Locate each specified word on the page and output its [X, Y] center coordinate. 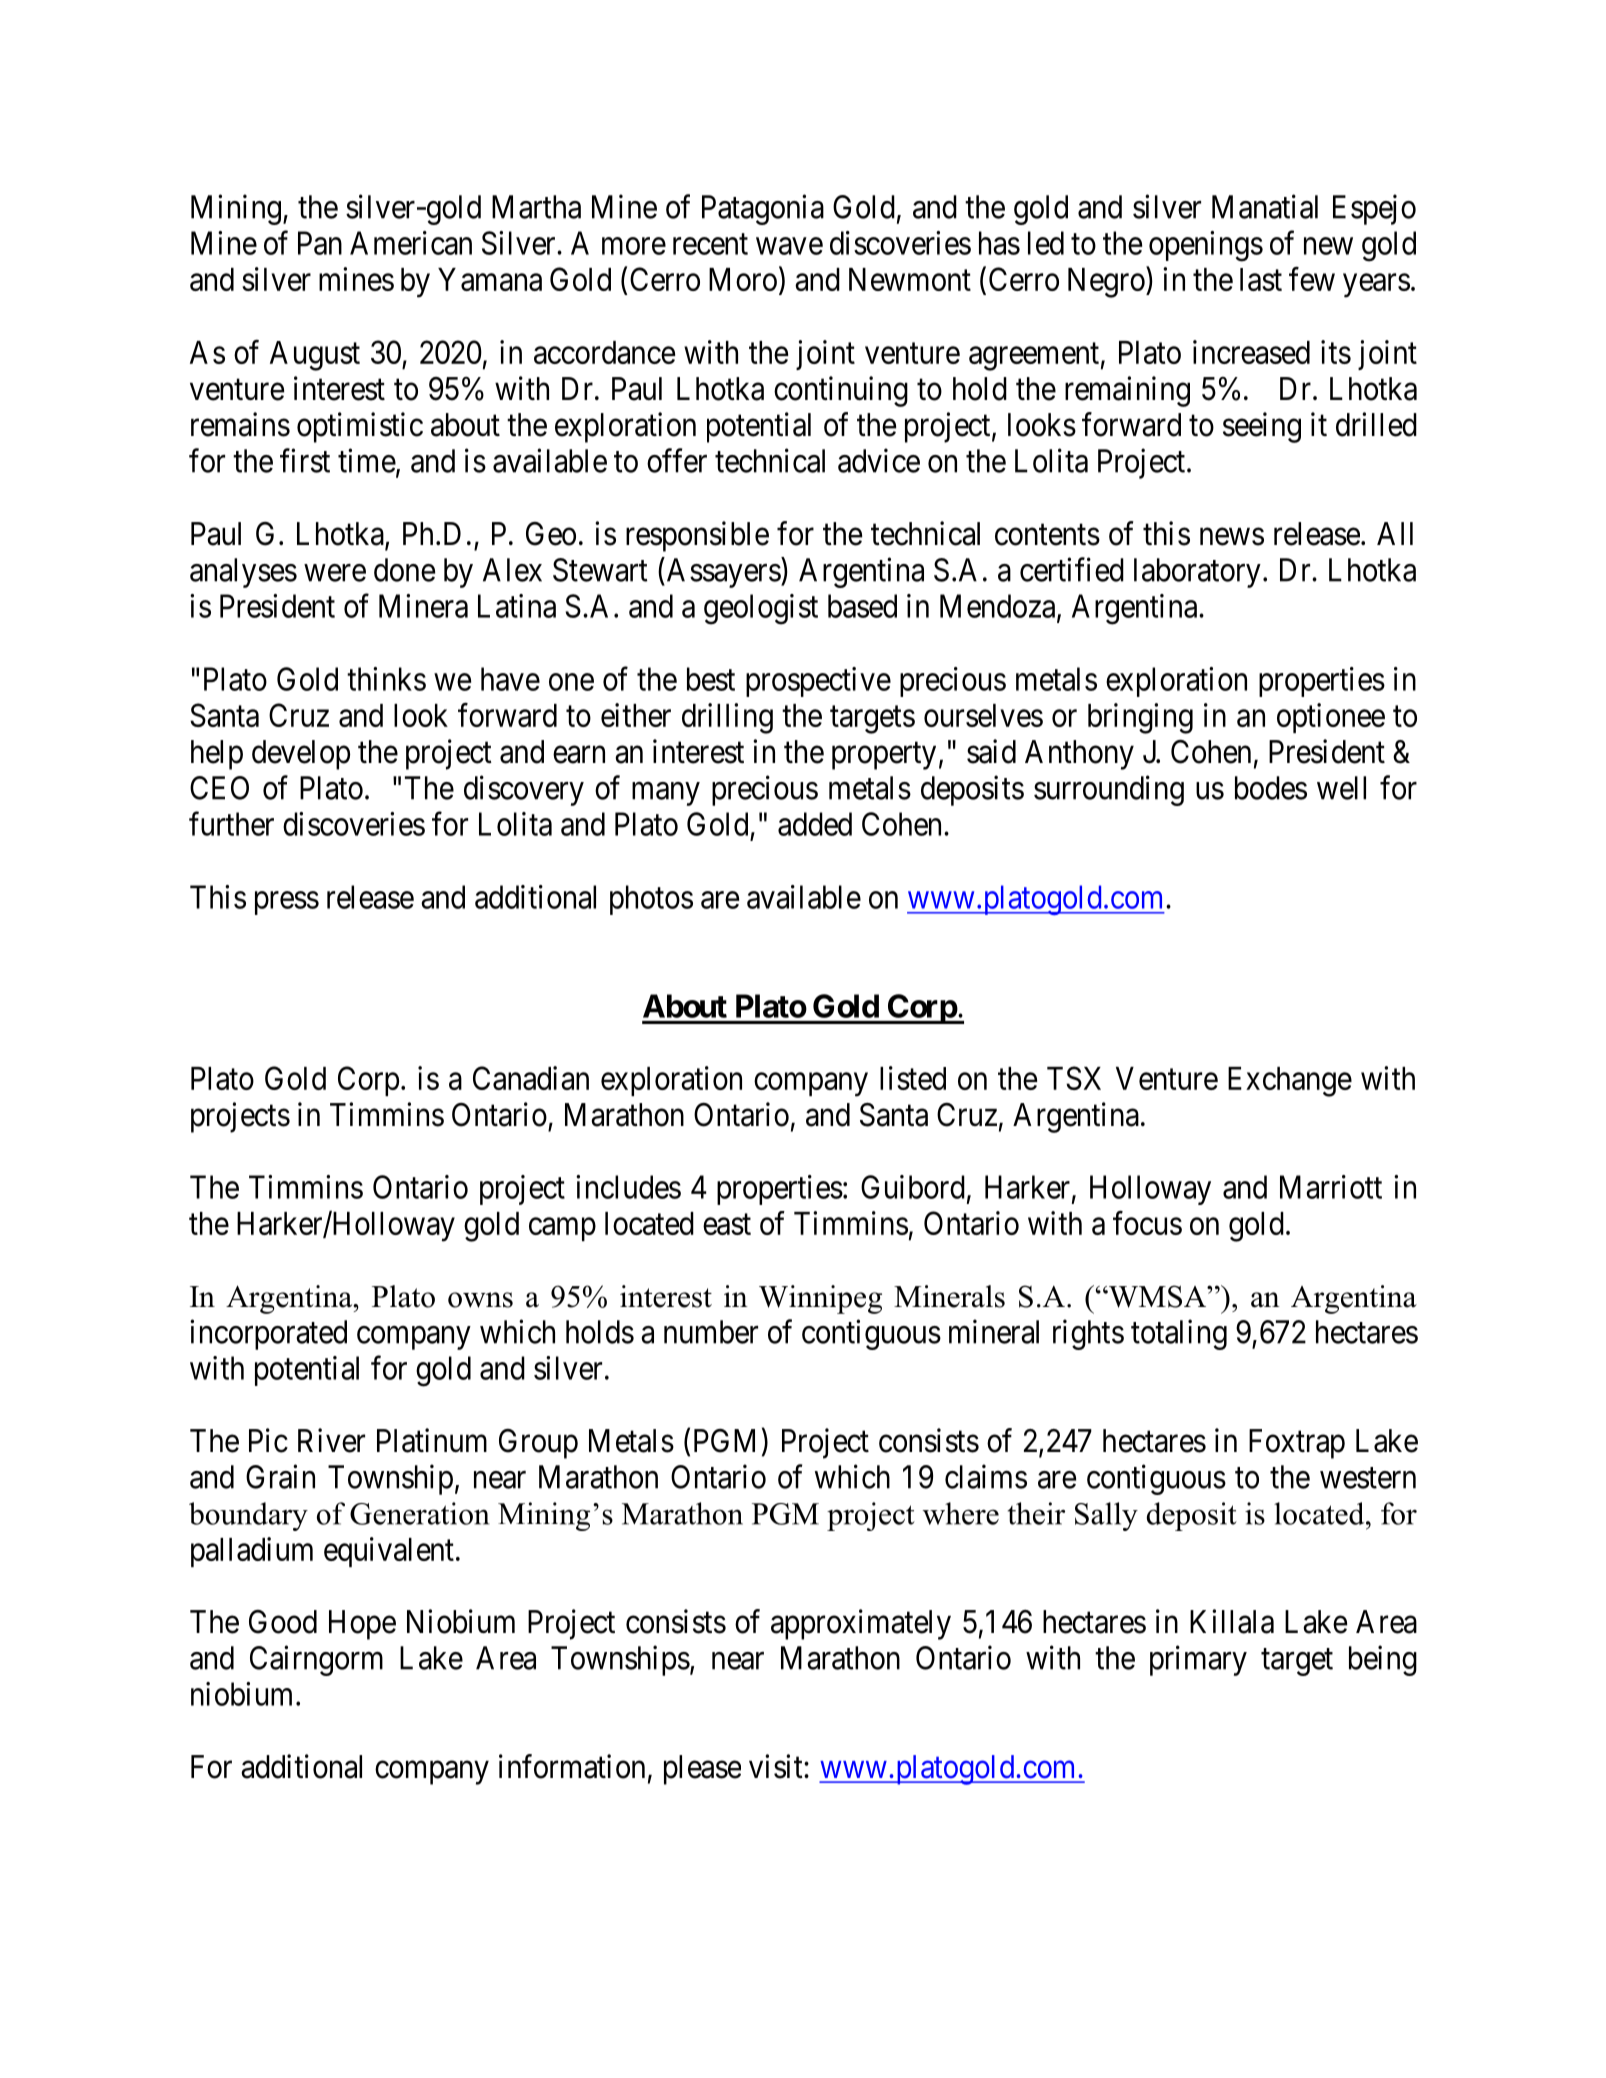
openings [1206, 246]
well [1341, 788]
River [331, 1440]
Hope [362, 1625]
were [335, 573]
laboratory [1197, 573]
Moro [743, 279]
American [411, 243]
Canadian [531, 1078]
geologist [761, 609]
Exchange [1290, 1082]
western [1368, 1478]
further [231, 823]
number [711, 1332]
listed [913, 1078]
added [815, 824]
